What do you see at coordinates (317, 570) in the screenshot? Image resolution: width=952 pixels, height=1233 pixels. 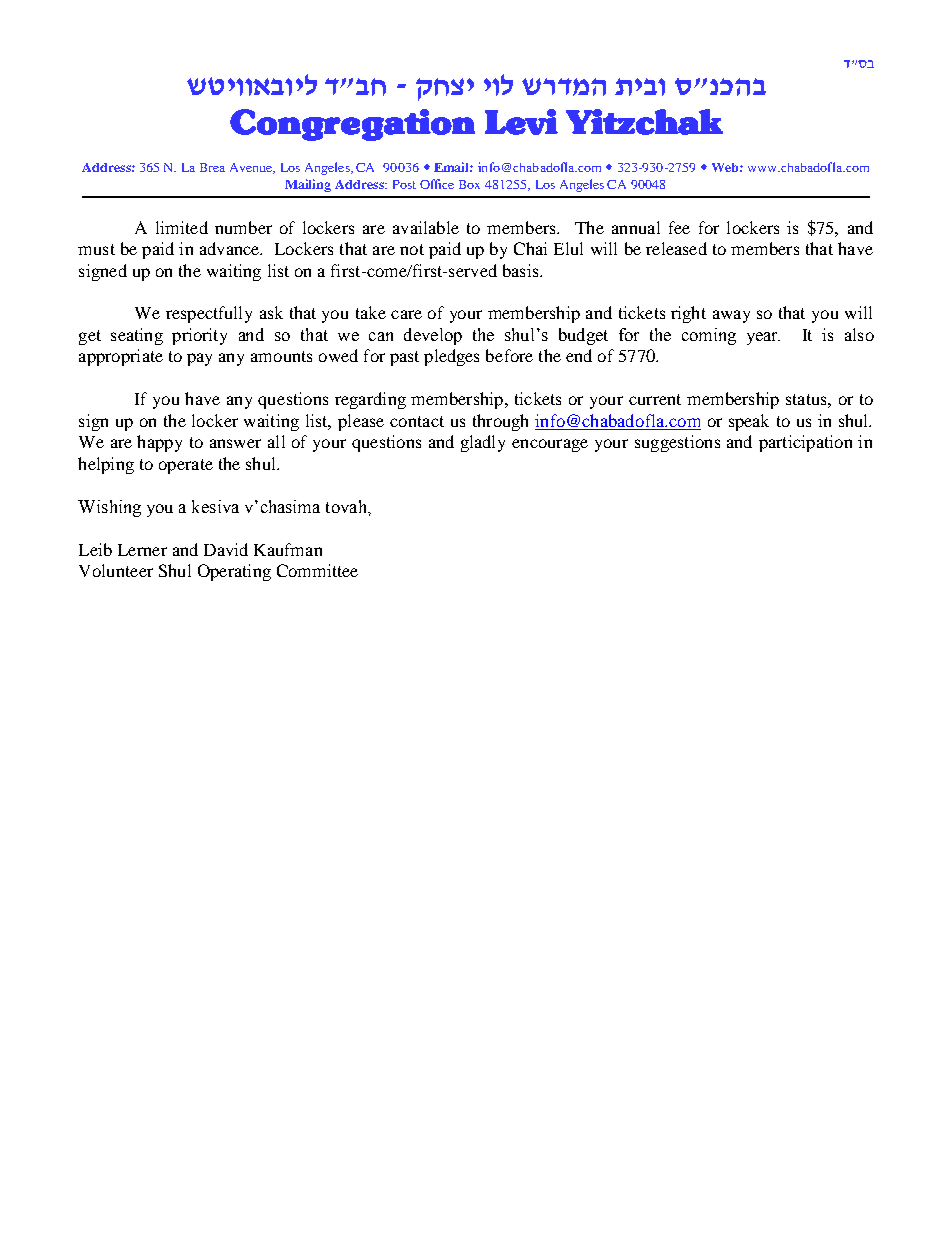 I see `Committee` at bounding box center [317, 570].
